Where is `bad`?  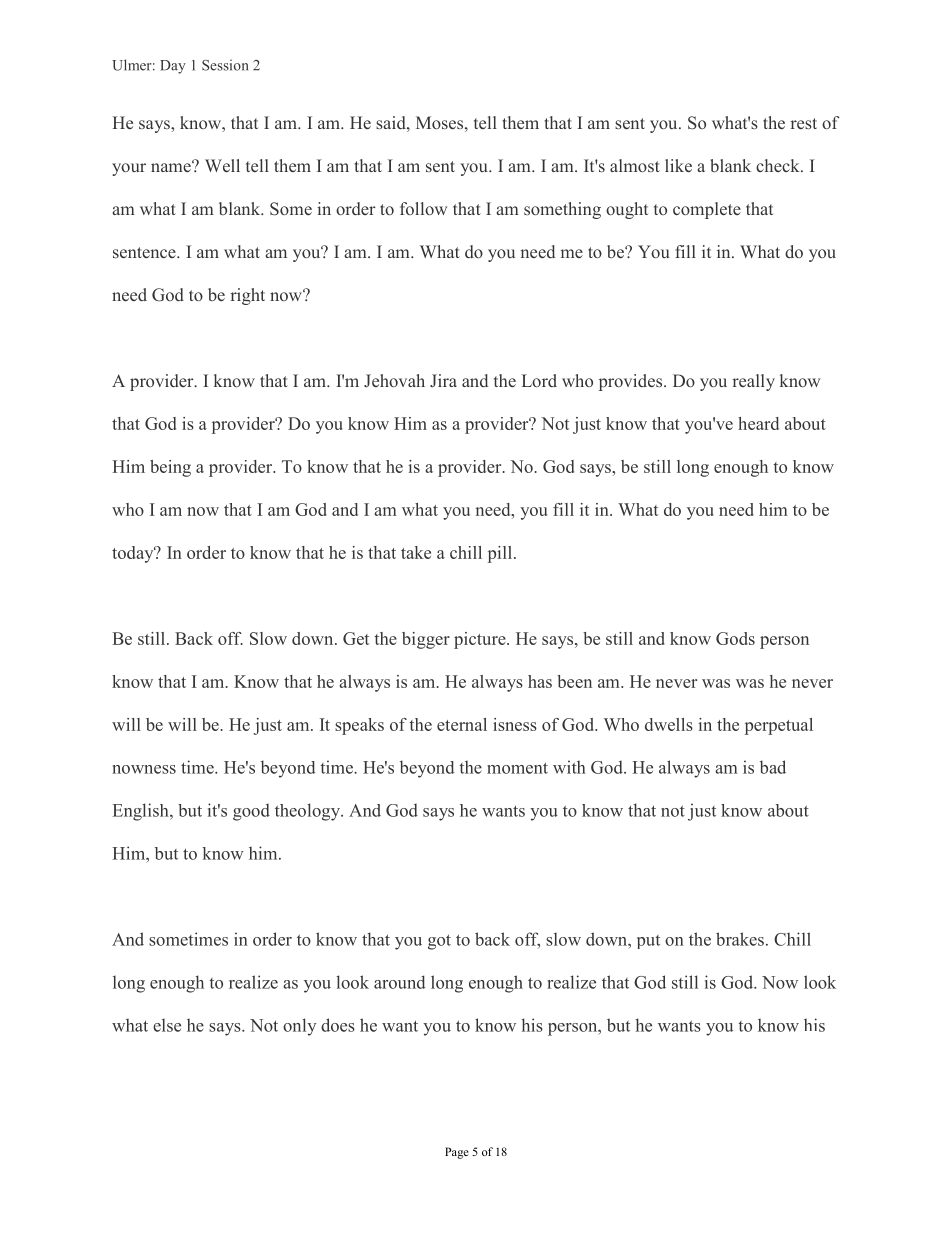 bad is located at coordinates (773, 767).
